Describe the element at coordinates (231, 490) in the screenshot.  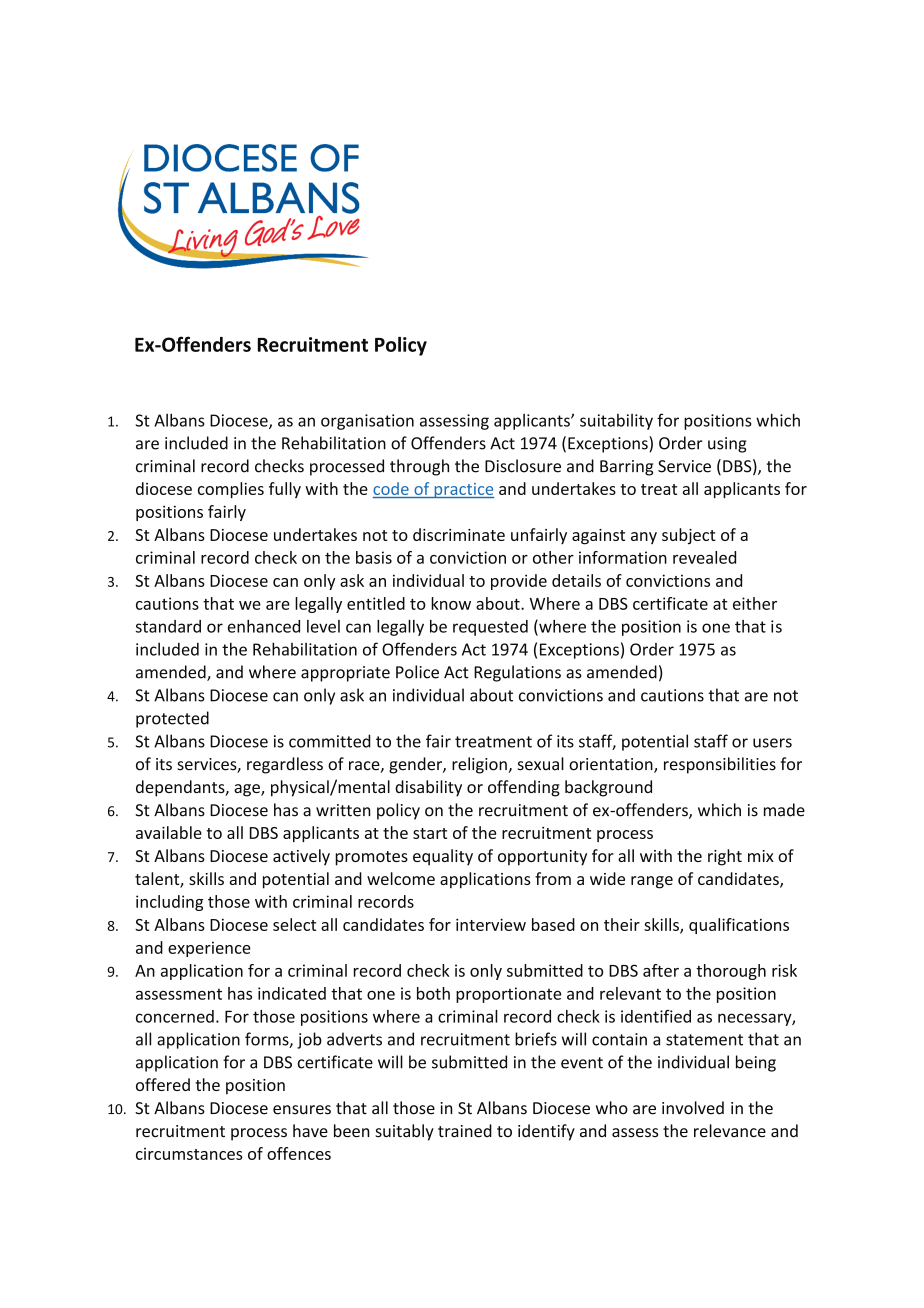
I see `complies` at that location.
